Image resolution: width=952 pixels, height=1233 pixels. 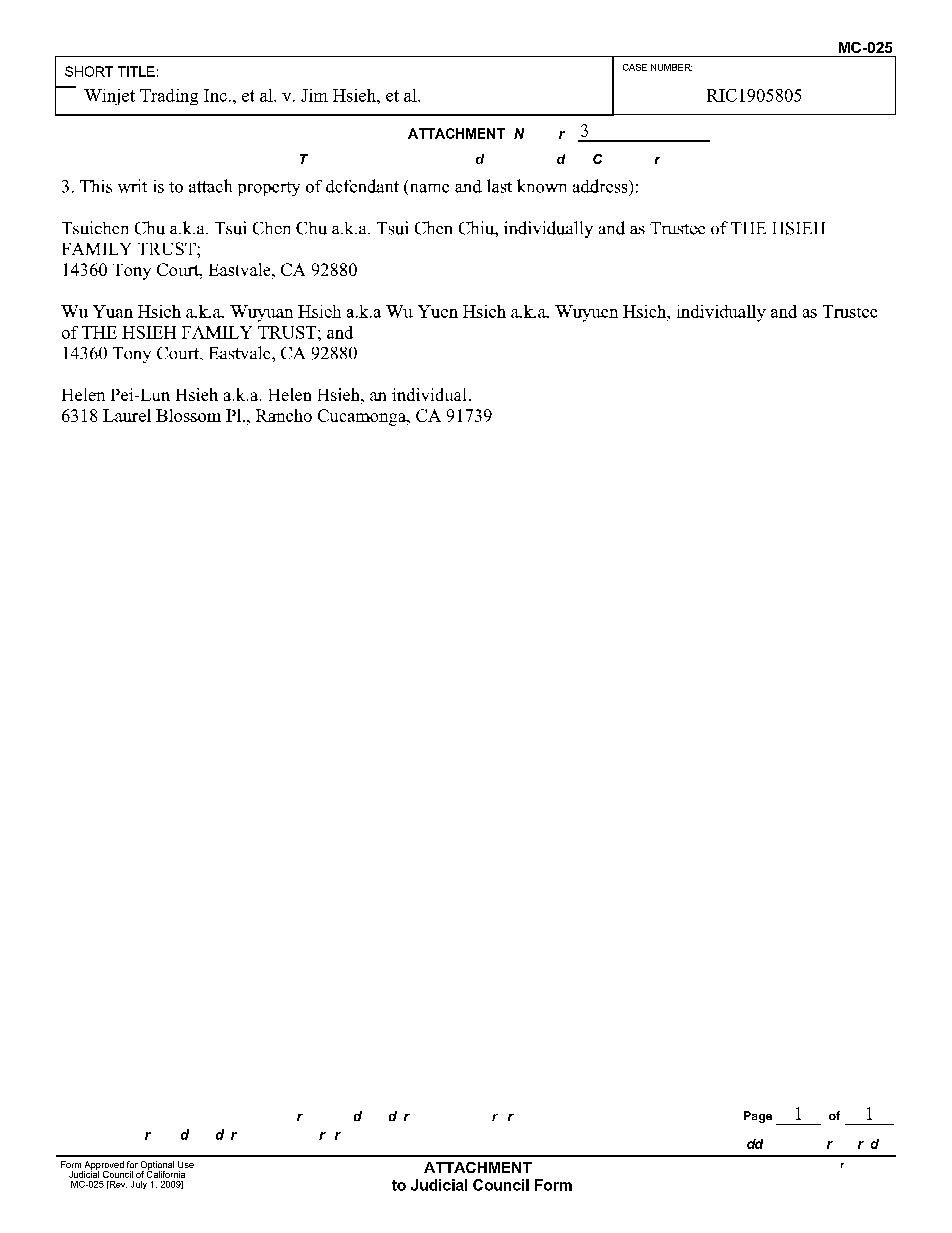 What do you see at coordinates (139, 1185) in the screenshot?
I see `July` at bounding box center [139, 1185].
